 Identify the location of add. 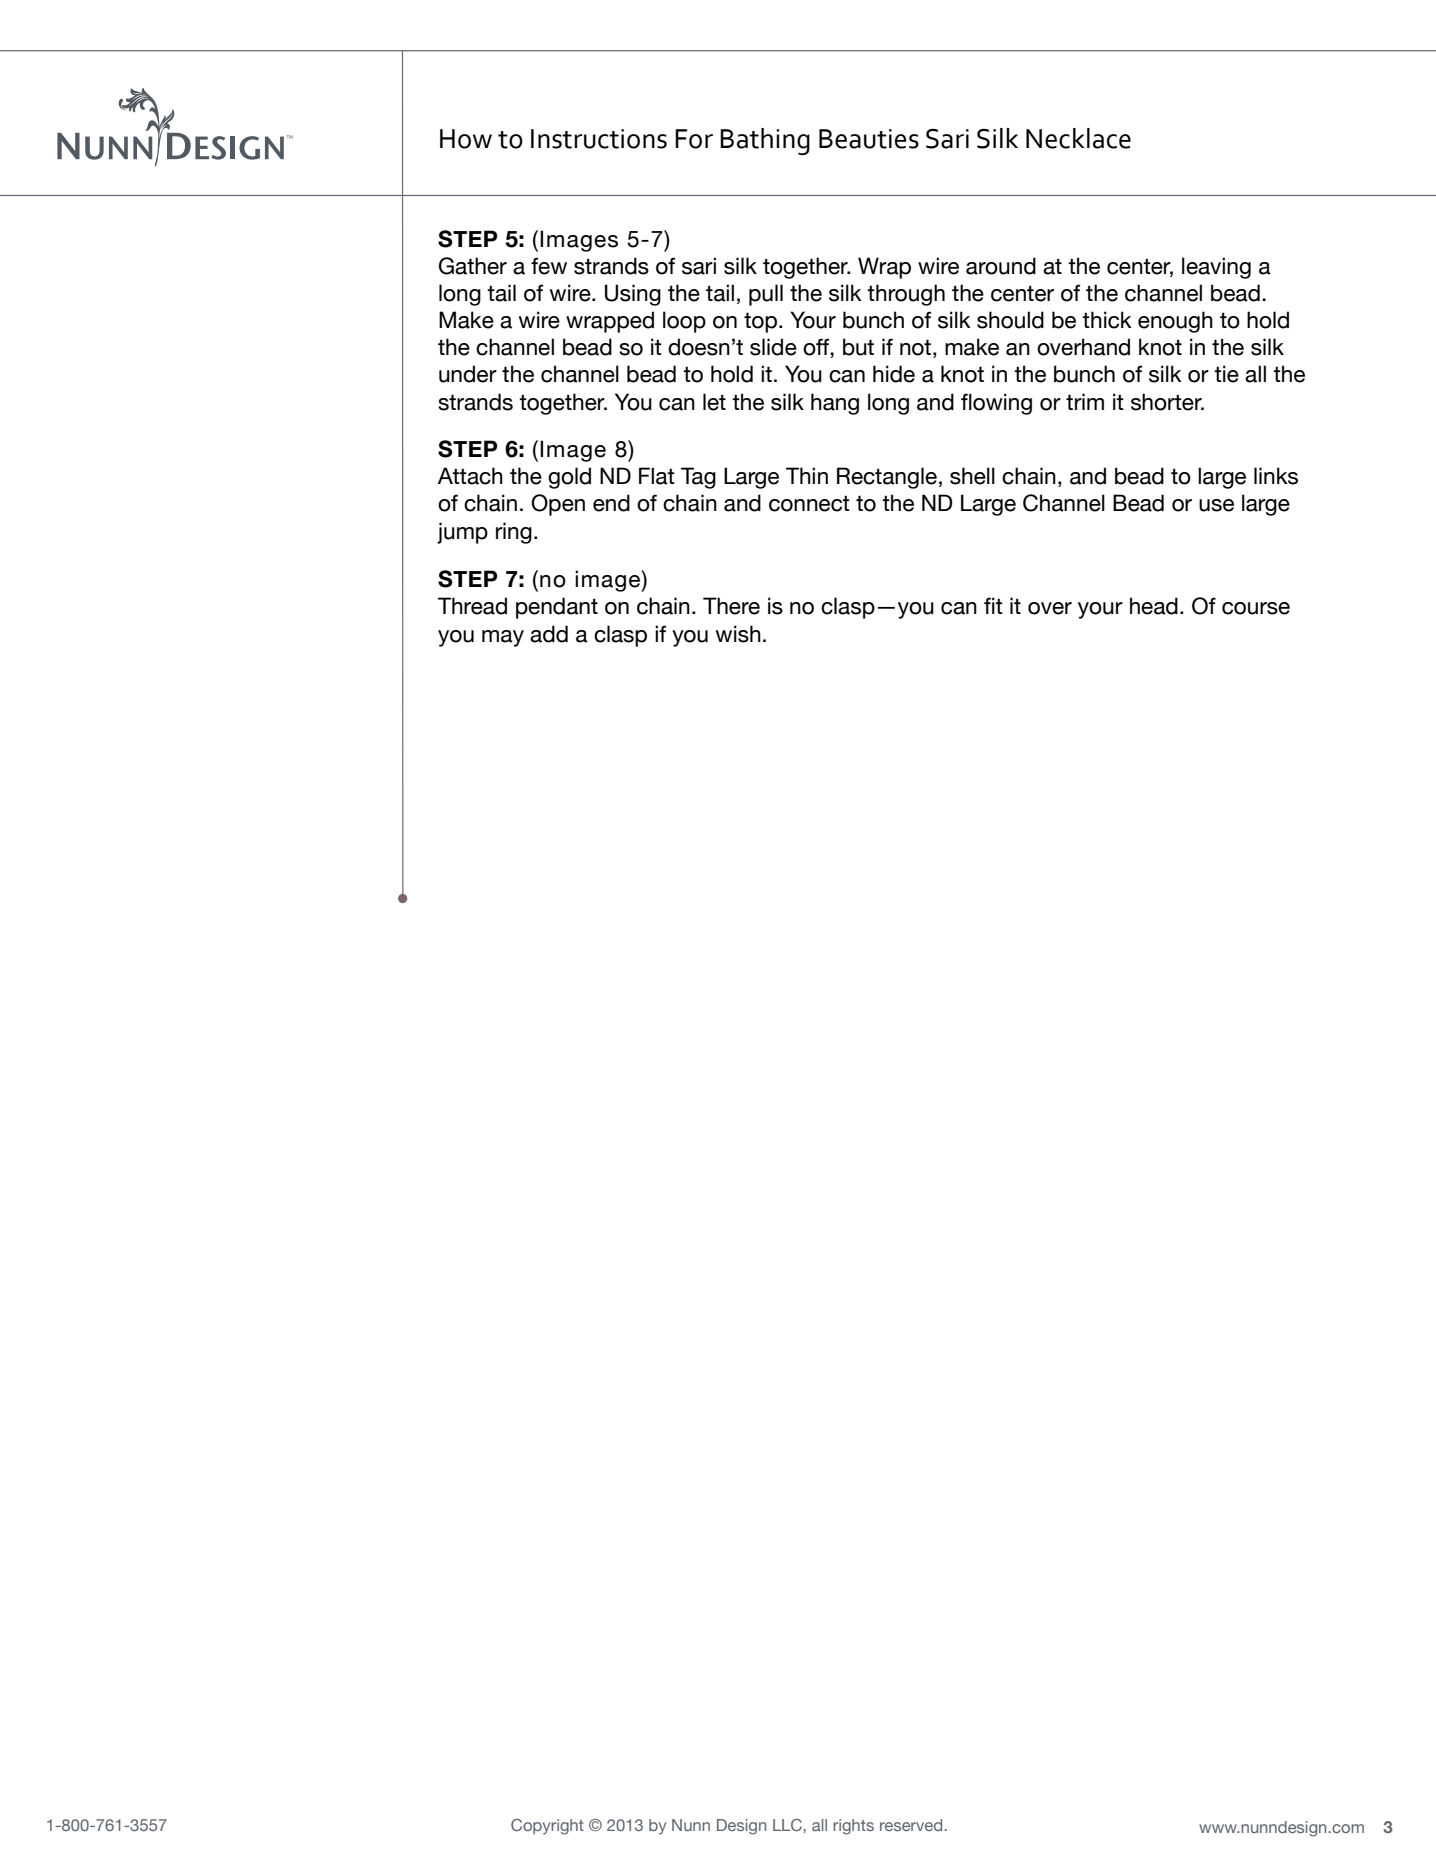
(549, 634).
